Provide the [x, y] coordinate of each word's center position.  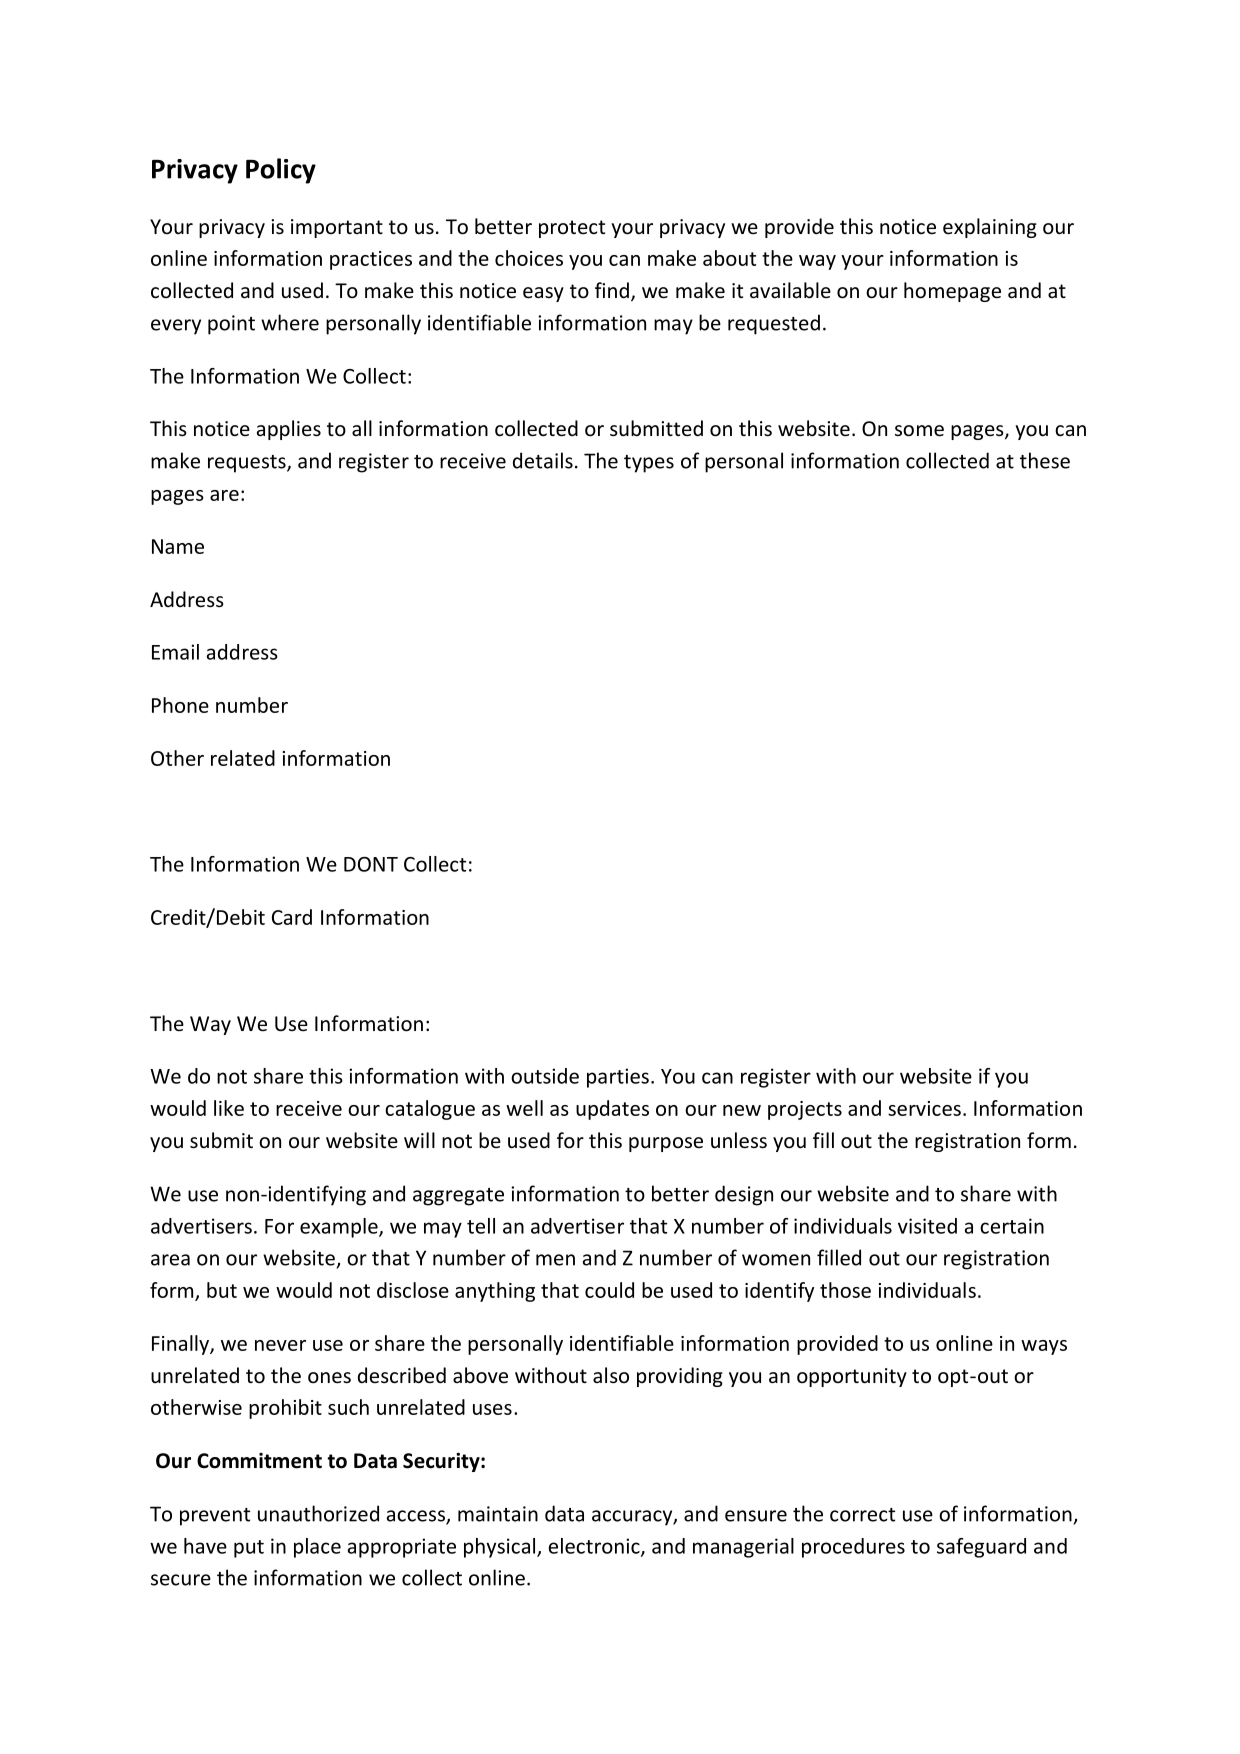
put [249, 1549]
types [649, 464]
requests [248, 464]
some [919, 431]
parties [618, 1078]
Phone [180, 705]
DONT [371, 864]
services [924, 1108]
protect [572, 229]
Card [292, 917]
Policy [281, 171]
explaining [990, 228]
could [609, 1290]
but [222, 1290]
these [1045, 460]
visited [927, 1226]
